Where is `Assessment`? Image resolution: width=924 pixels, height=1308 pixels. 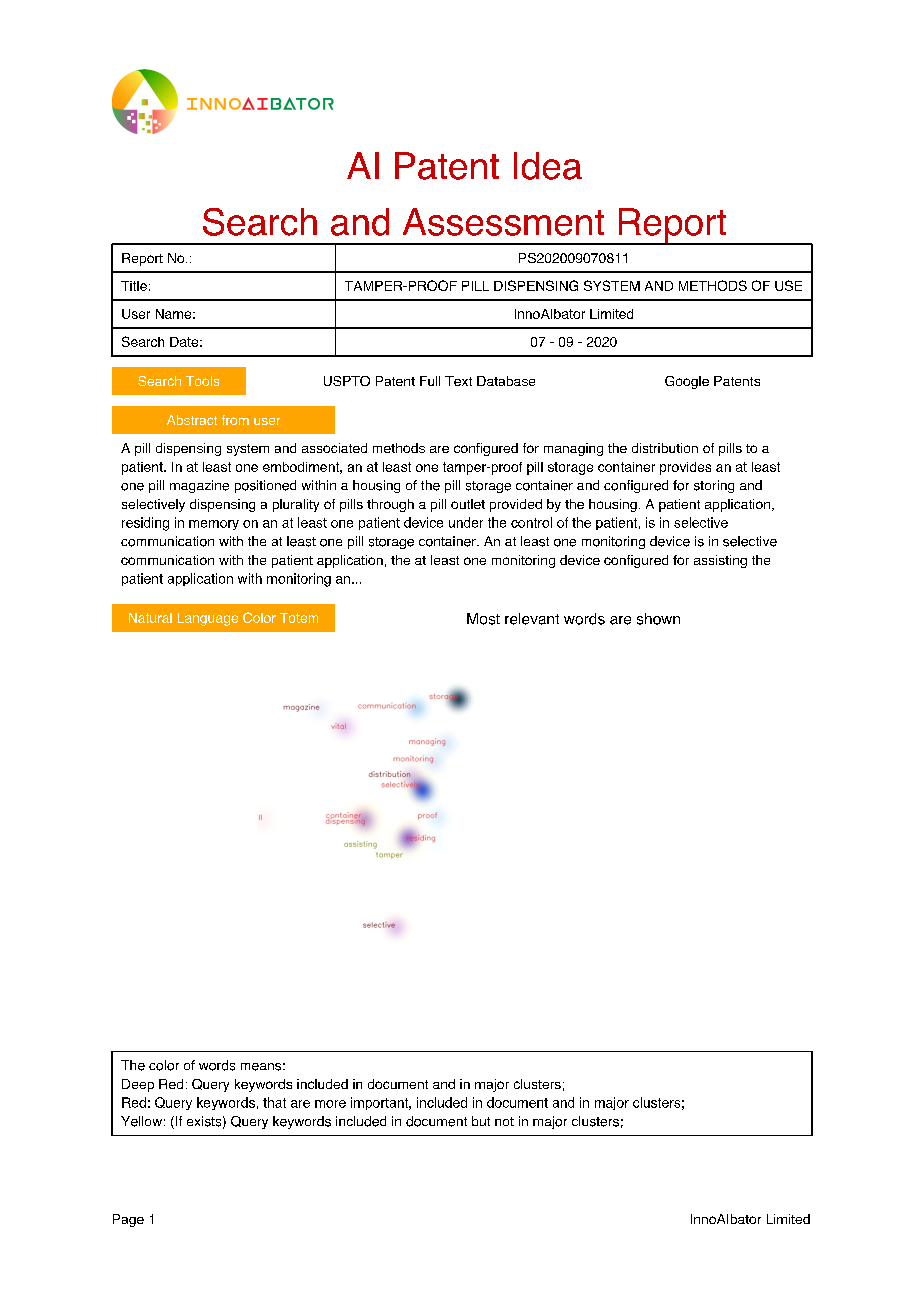
Assessment is located at coordinates (503, 222).
